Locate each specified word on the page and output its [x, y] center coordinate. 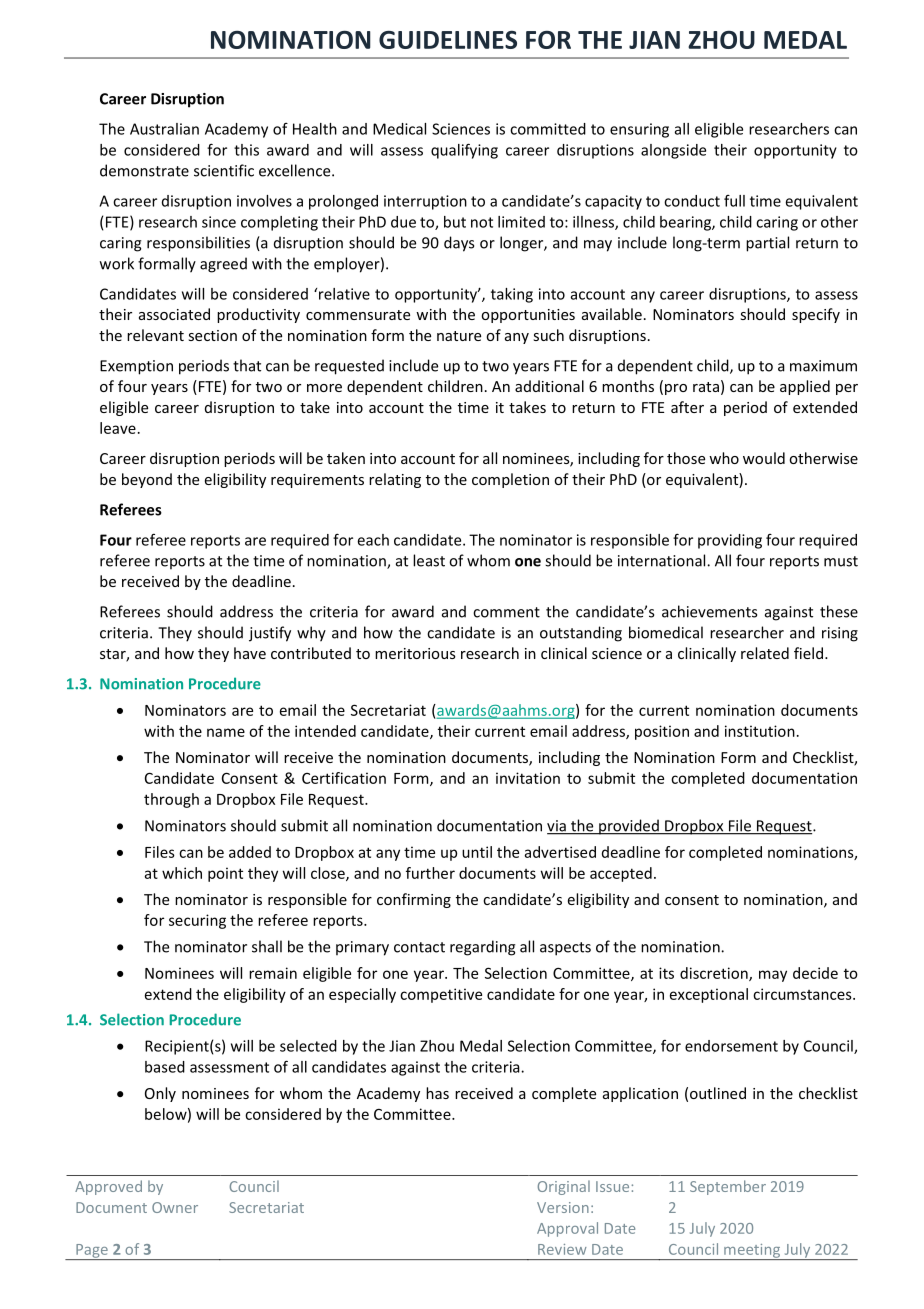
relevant [155, 335]
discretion [715, 974]
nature [459, 336]
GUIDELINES [448, 40]
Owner [175, 1207]
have [250, 653]
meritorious [415, 653]
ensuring [639, 130]
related [765, 653]
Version [563, 1207]
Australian [164, 129]
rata [706, 387]
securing [197, 921]
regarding [483, 948]
